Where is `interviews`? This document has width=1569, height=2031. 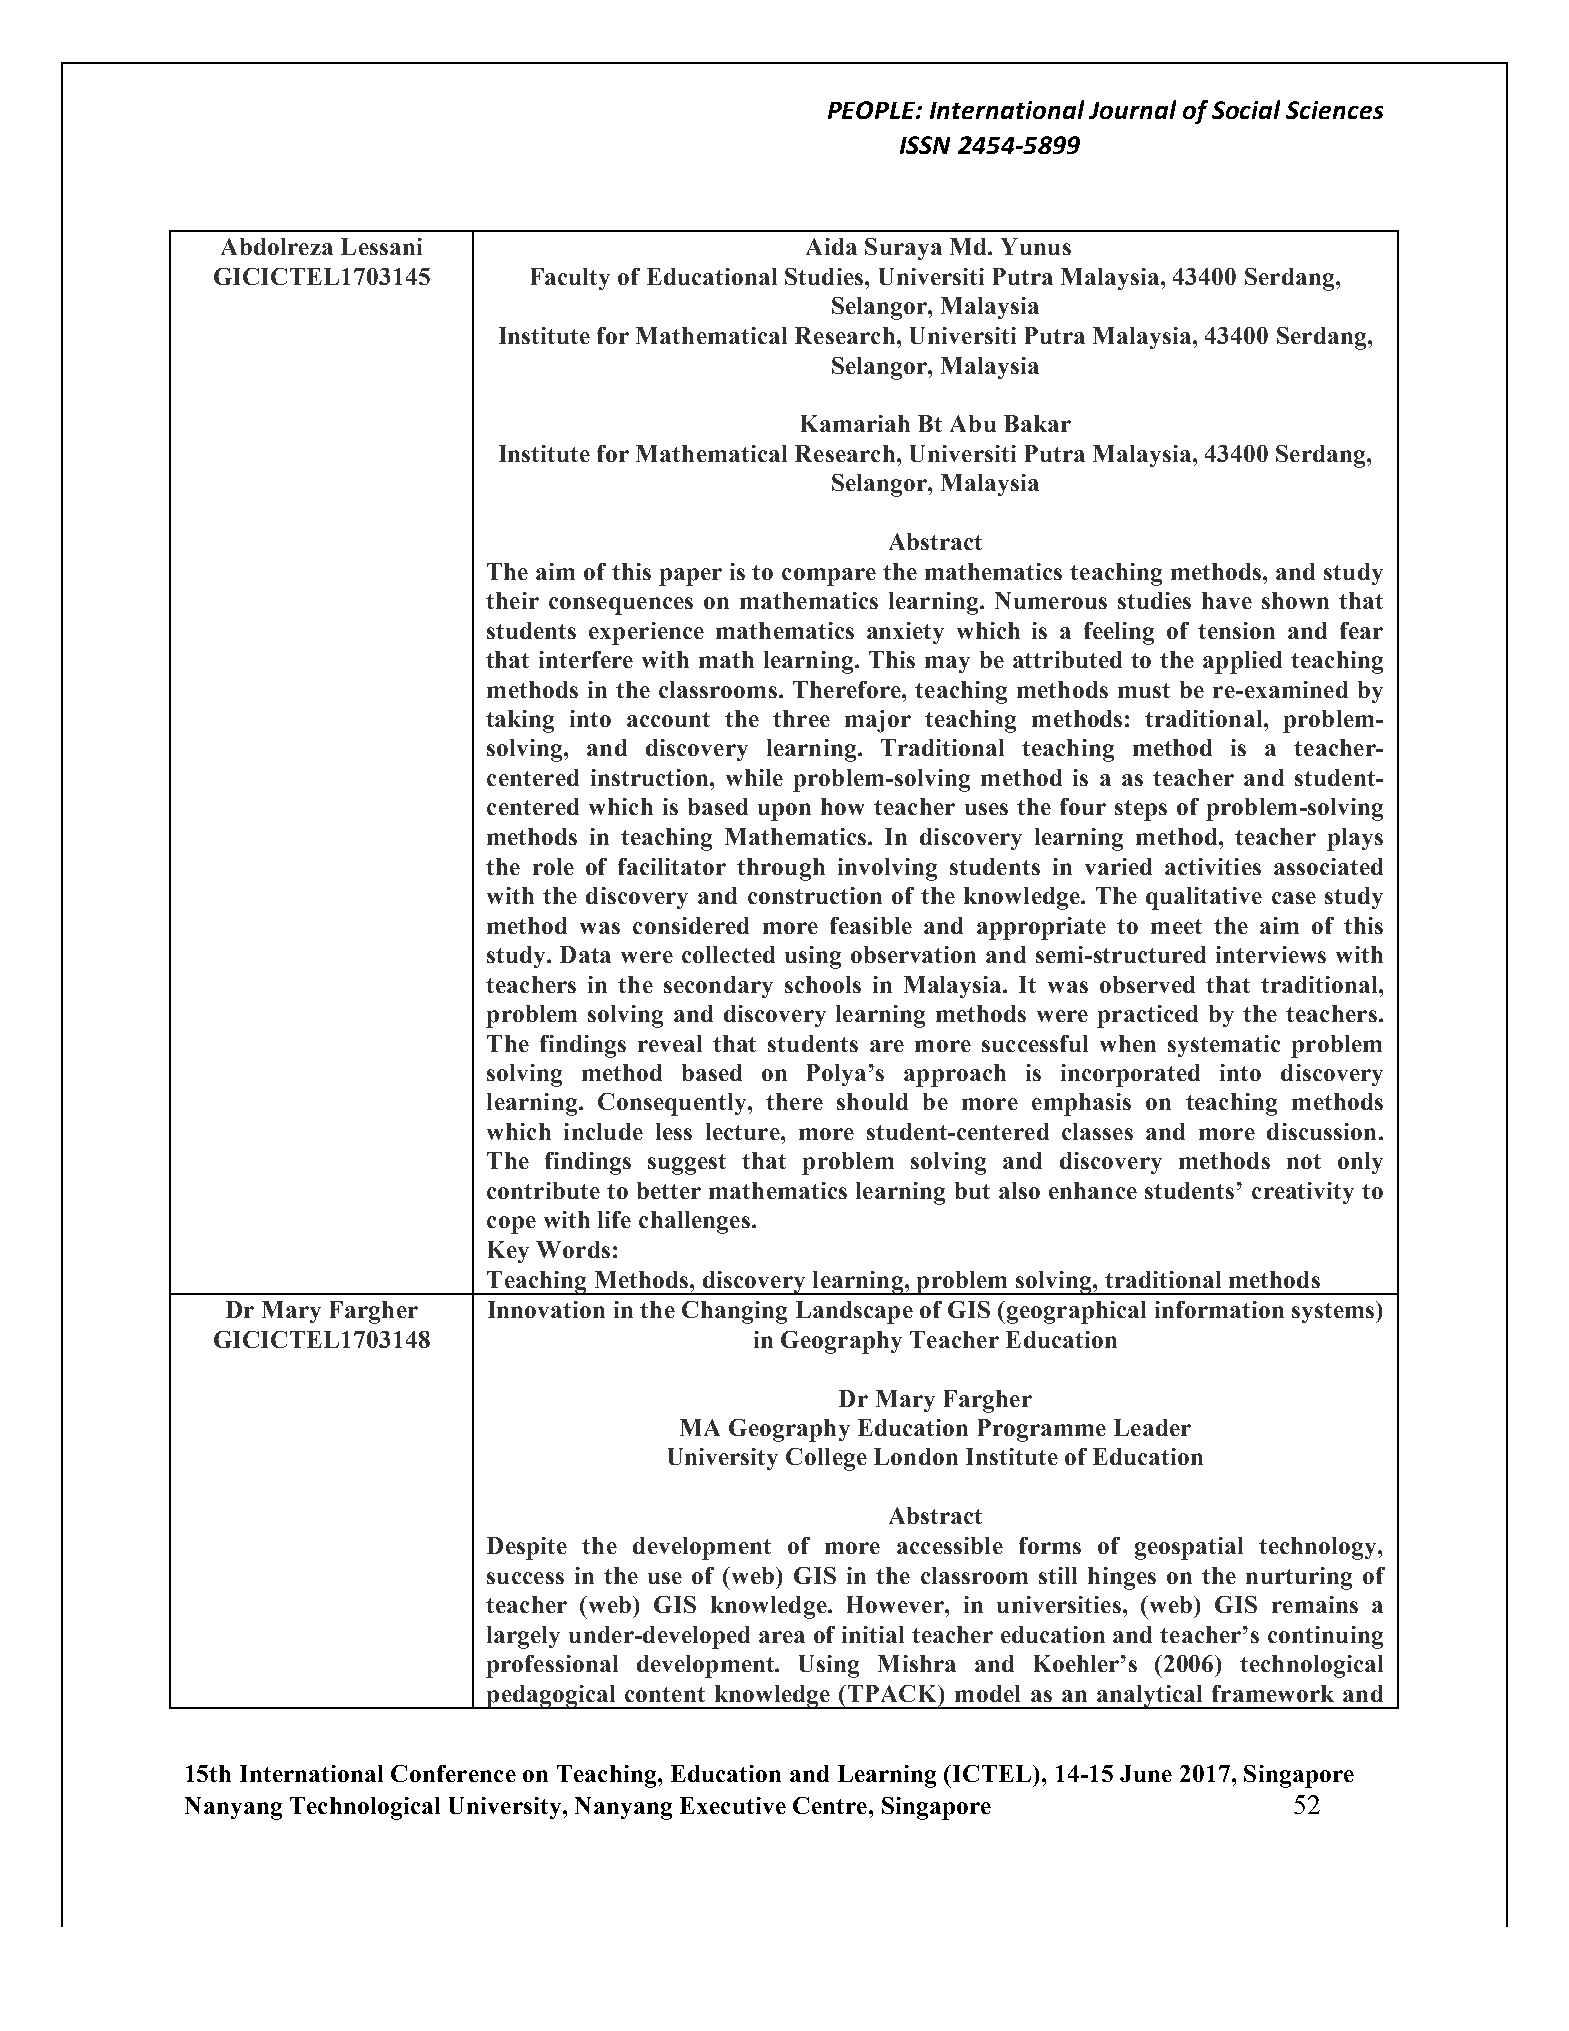
interviews is located at coordinates (1271, 954).
